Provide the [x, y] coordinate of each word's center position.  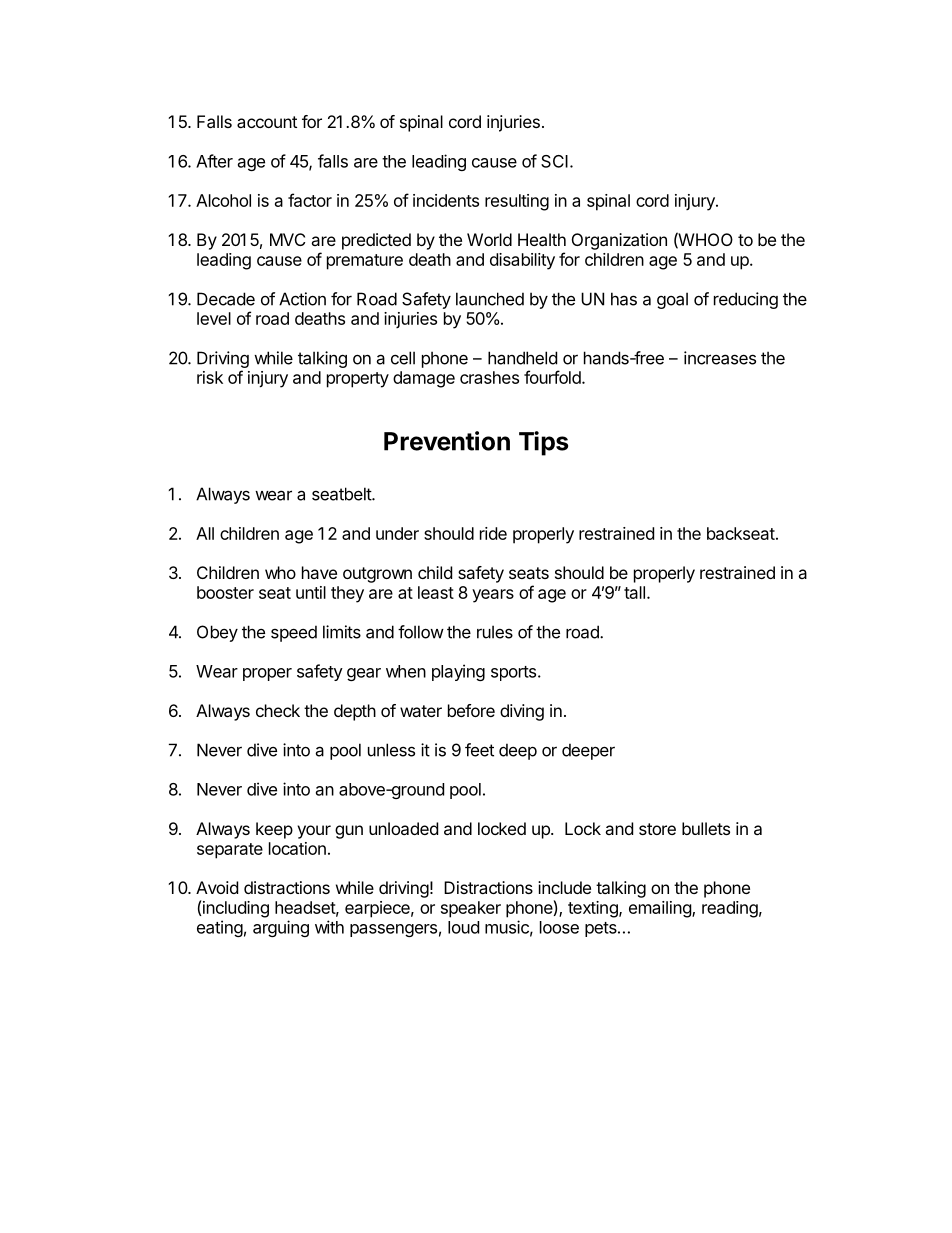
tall [634, 592]
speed [294, 633]
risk [210, 377]
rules [495, 632]
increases [720, 358]
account [267, 122]
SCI [554, 161]
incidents [446, 200]
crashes [489, 377]
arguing [281, 928]
